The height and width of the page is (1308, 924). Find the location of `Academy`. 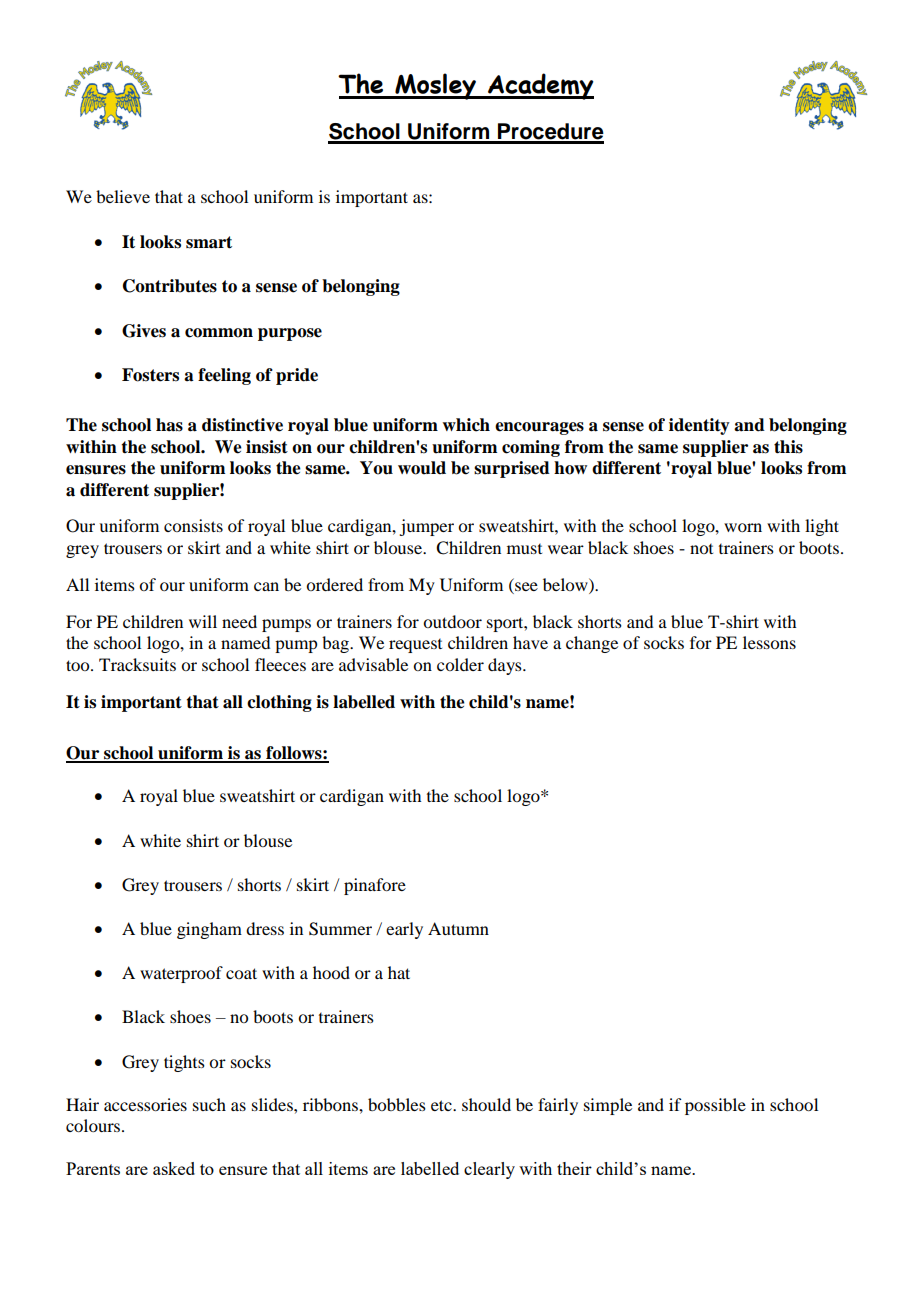

Academy is located at coordinates (540, 86).
